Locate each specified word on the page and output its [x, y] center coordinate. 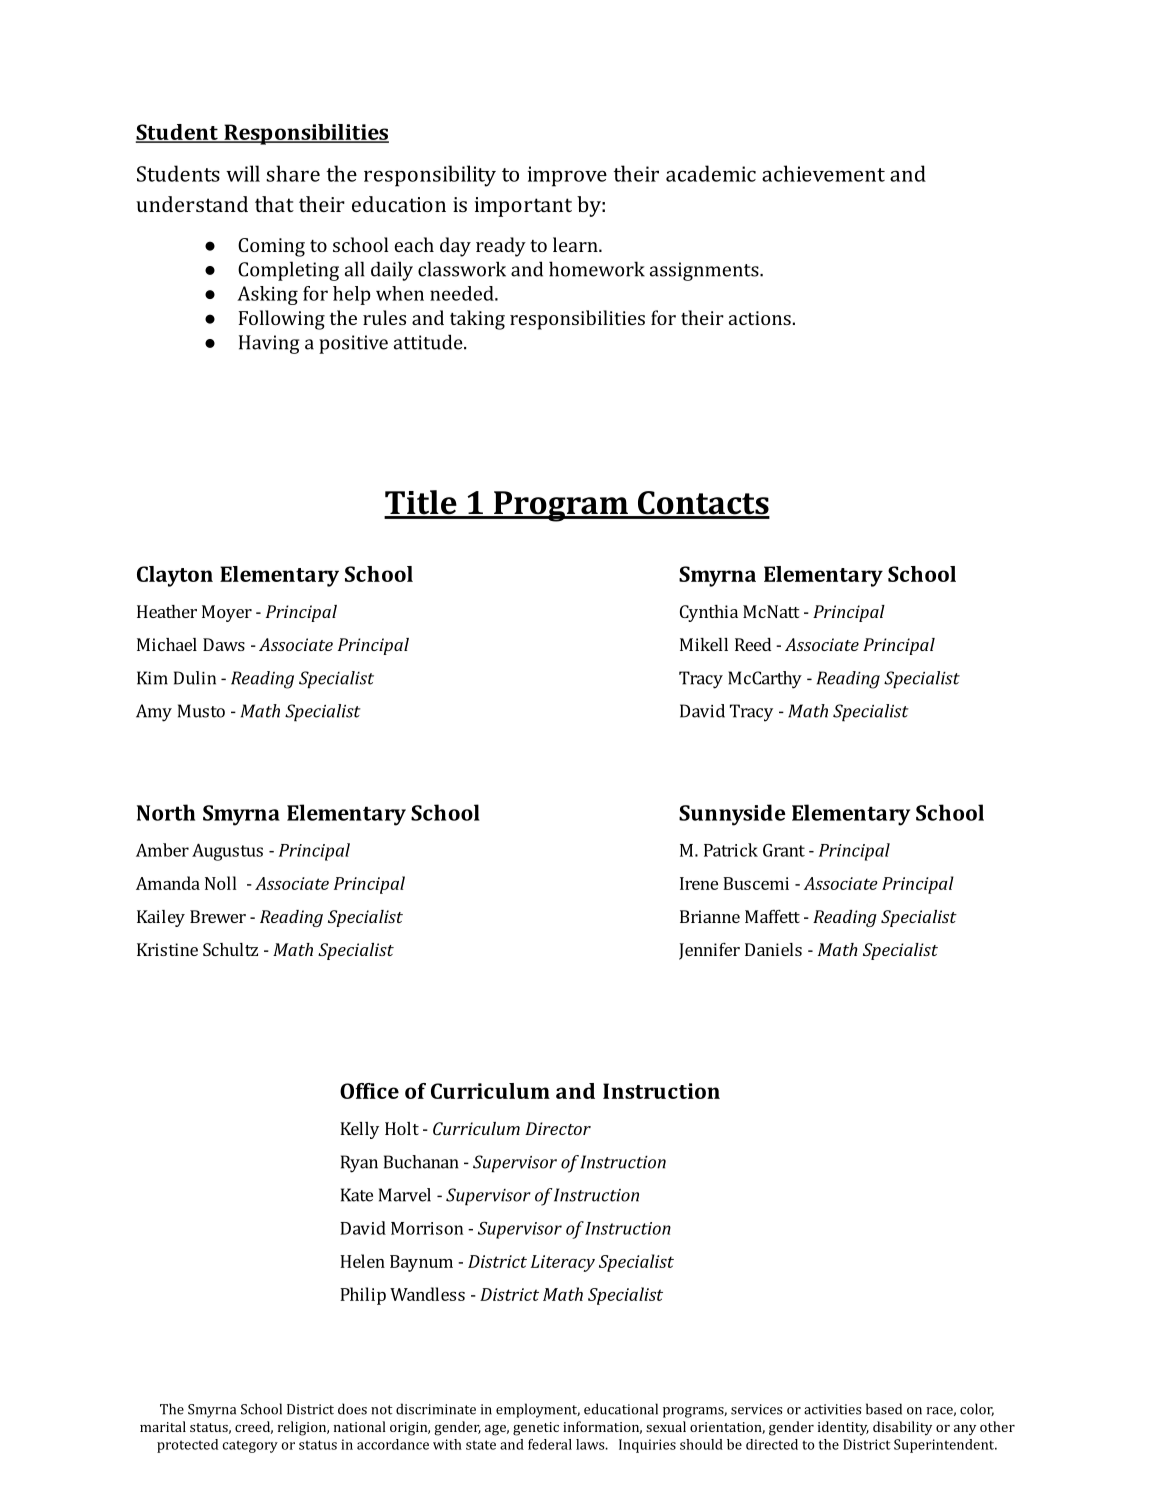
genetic [536, 1429]
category [250, 1446]
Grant [784, 850]
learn [576, 244]
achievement [823, 173]
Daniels [773, 949]
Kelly [359, 1130]
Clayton [175, 576]
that [274, 204]
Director [558, 1128]
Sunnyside [732, 815]
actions [760, 318]
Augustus [227, 852]
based [884, 1409]
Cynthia [709, 613]
